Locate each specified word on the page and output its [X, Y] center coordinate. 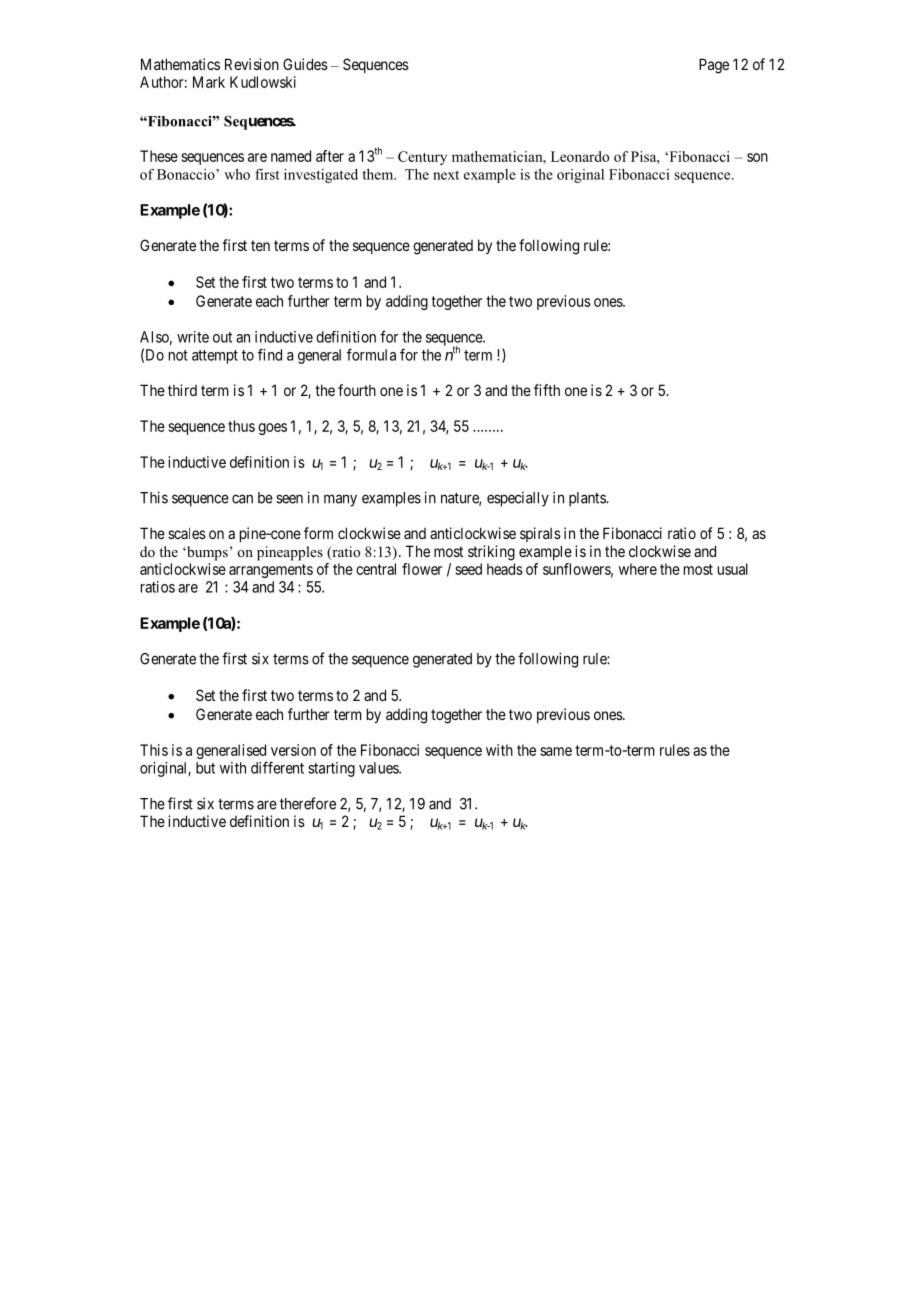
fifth [547, 390]
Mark [209, 82]
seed [468, 569]
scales [187, 533]
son [757, 157]
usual [733, 569]
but [205, 768]
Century [422, 158]
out [222, 337]
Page [714, 66]
